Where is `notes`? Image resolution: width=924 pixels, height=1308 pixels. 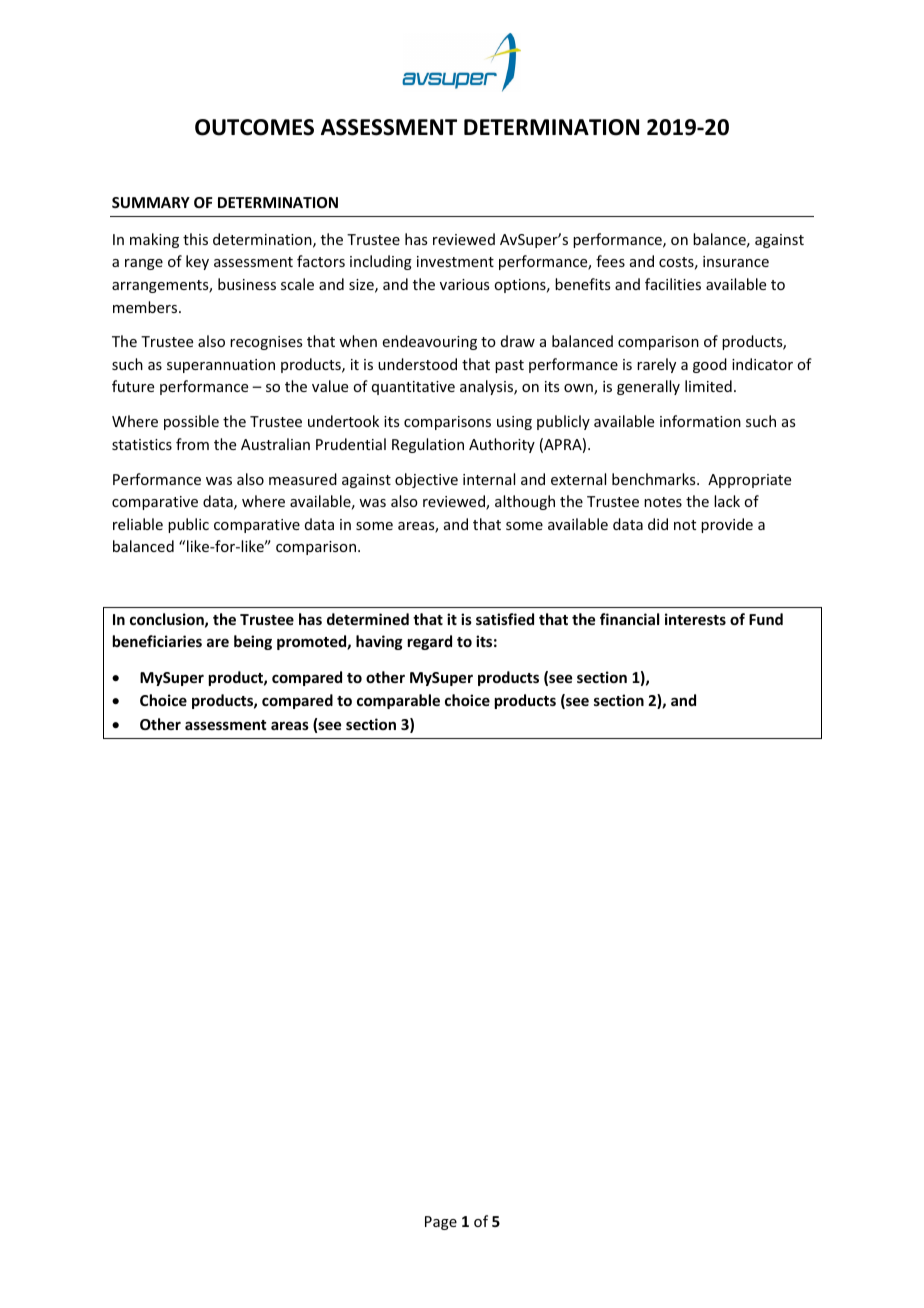 notes is located at coordinates (663, 502).
